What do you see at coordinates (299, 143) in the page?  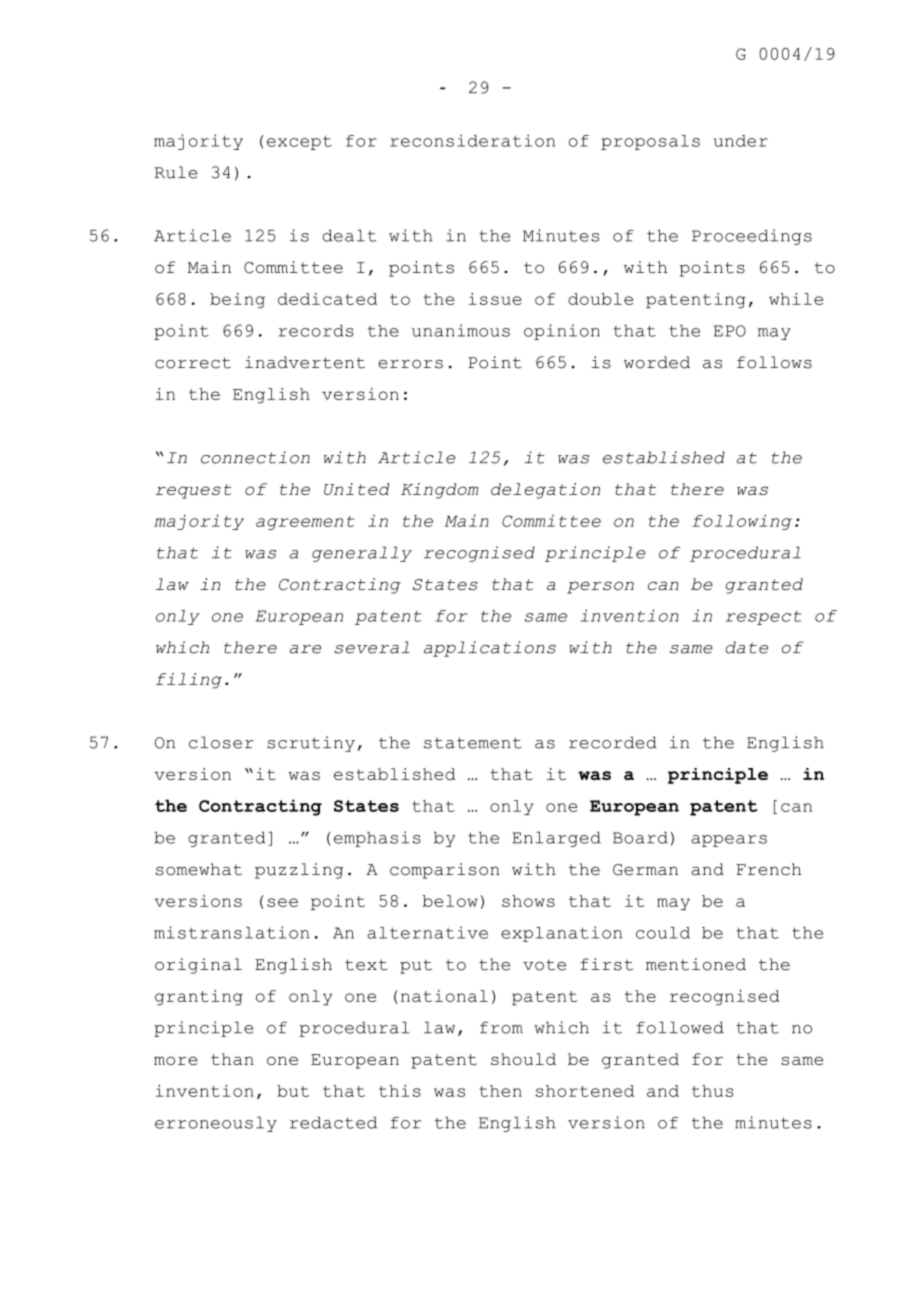 I see `except` at bounding box center [299, 143].
